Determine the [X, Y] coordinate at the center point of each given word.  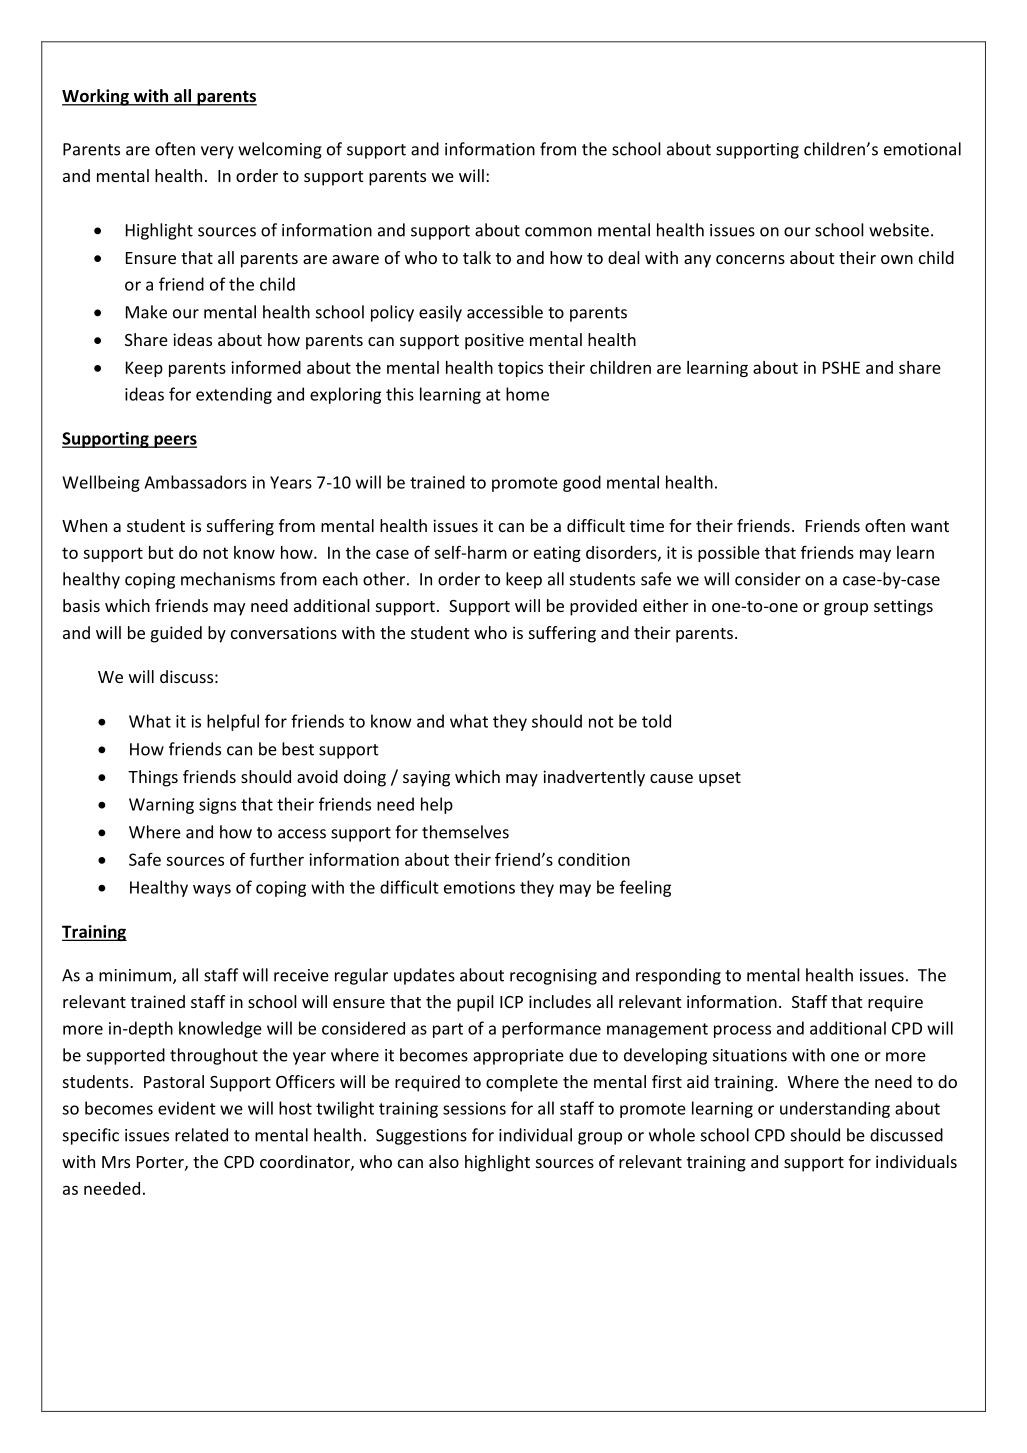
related [201, 1135]
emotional [922, 149]
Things [153, 778]
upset [720, 779]
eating [557, 554]
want [930, 526]
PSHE [841, 367]
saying [426, 778]
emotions [479, 887]
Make [146, 312]
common [558, 232]
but [161, 552]
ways [212, 890]
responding [678, 976]
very [217, 152]
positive [494, 341]
